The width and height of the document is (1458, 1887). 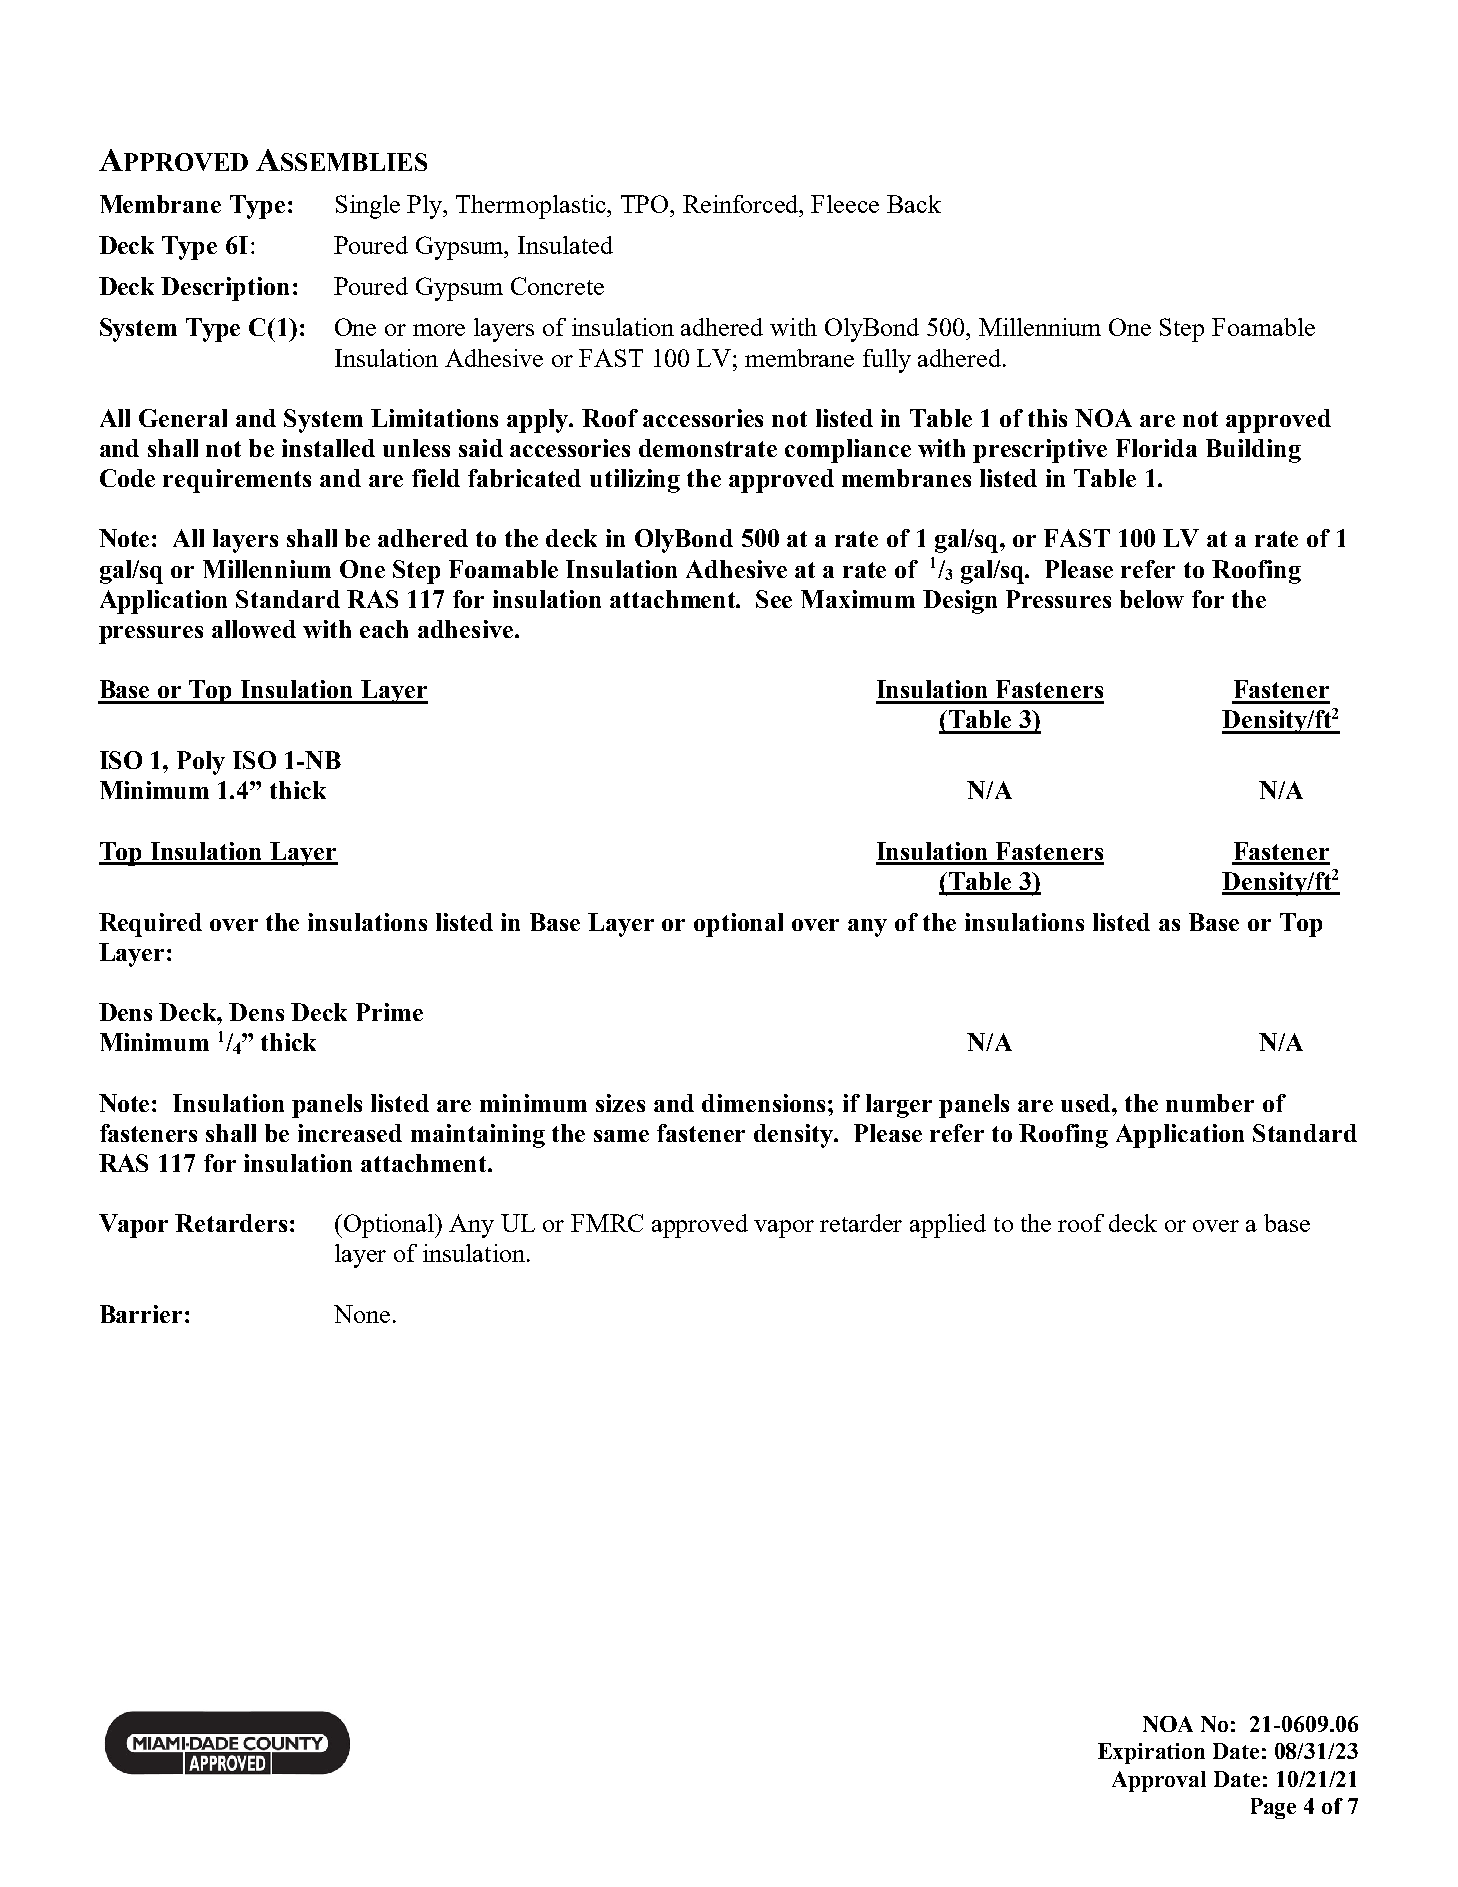 What do you see at coordinates (389, 1012) in the document?
I see `Prime` at bounding box center [389, 1012].
